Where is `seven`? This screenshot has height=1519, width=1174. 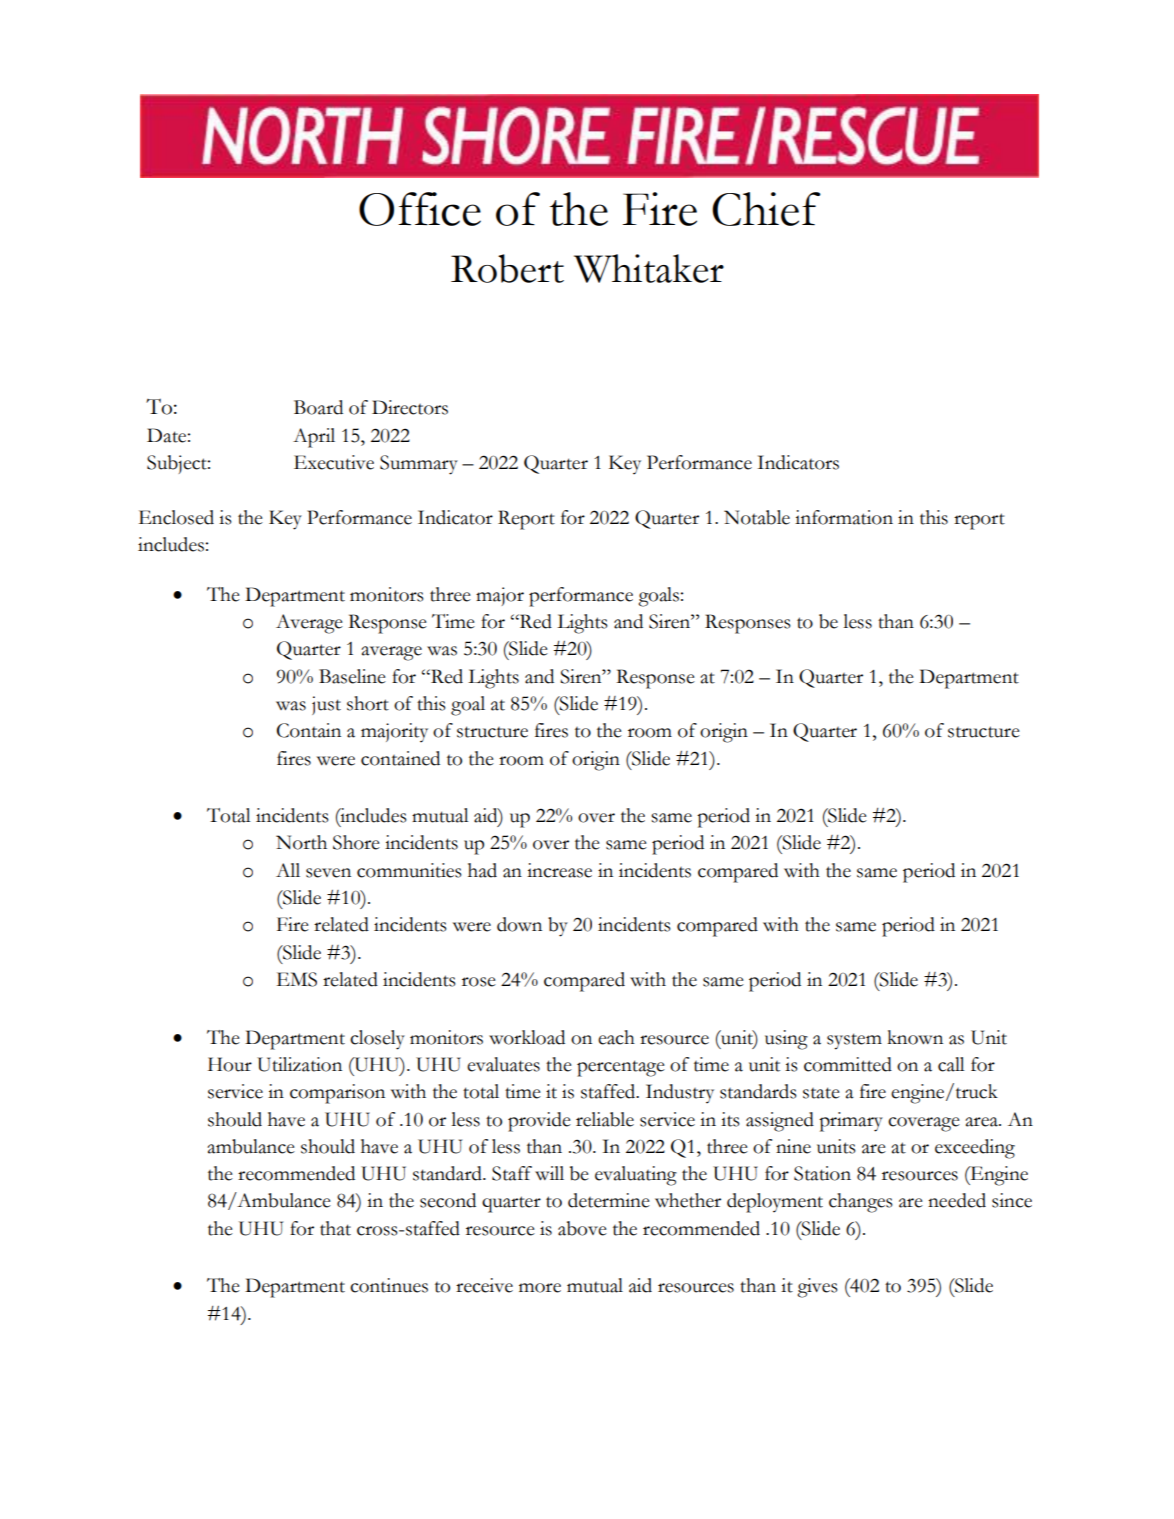
seven is located at coordinates (328, 873).
